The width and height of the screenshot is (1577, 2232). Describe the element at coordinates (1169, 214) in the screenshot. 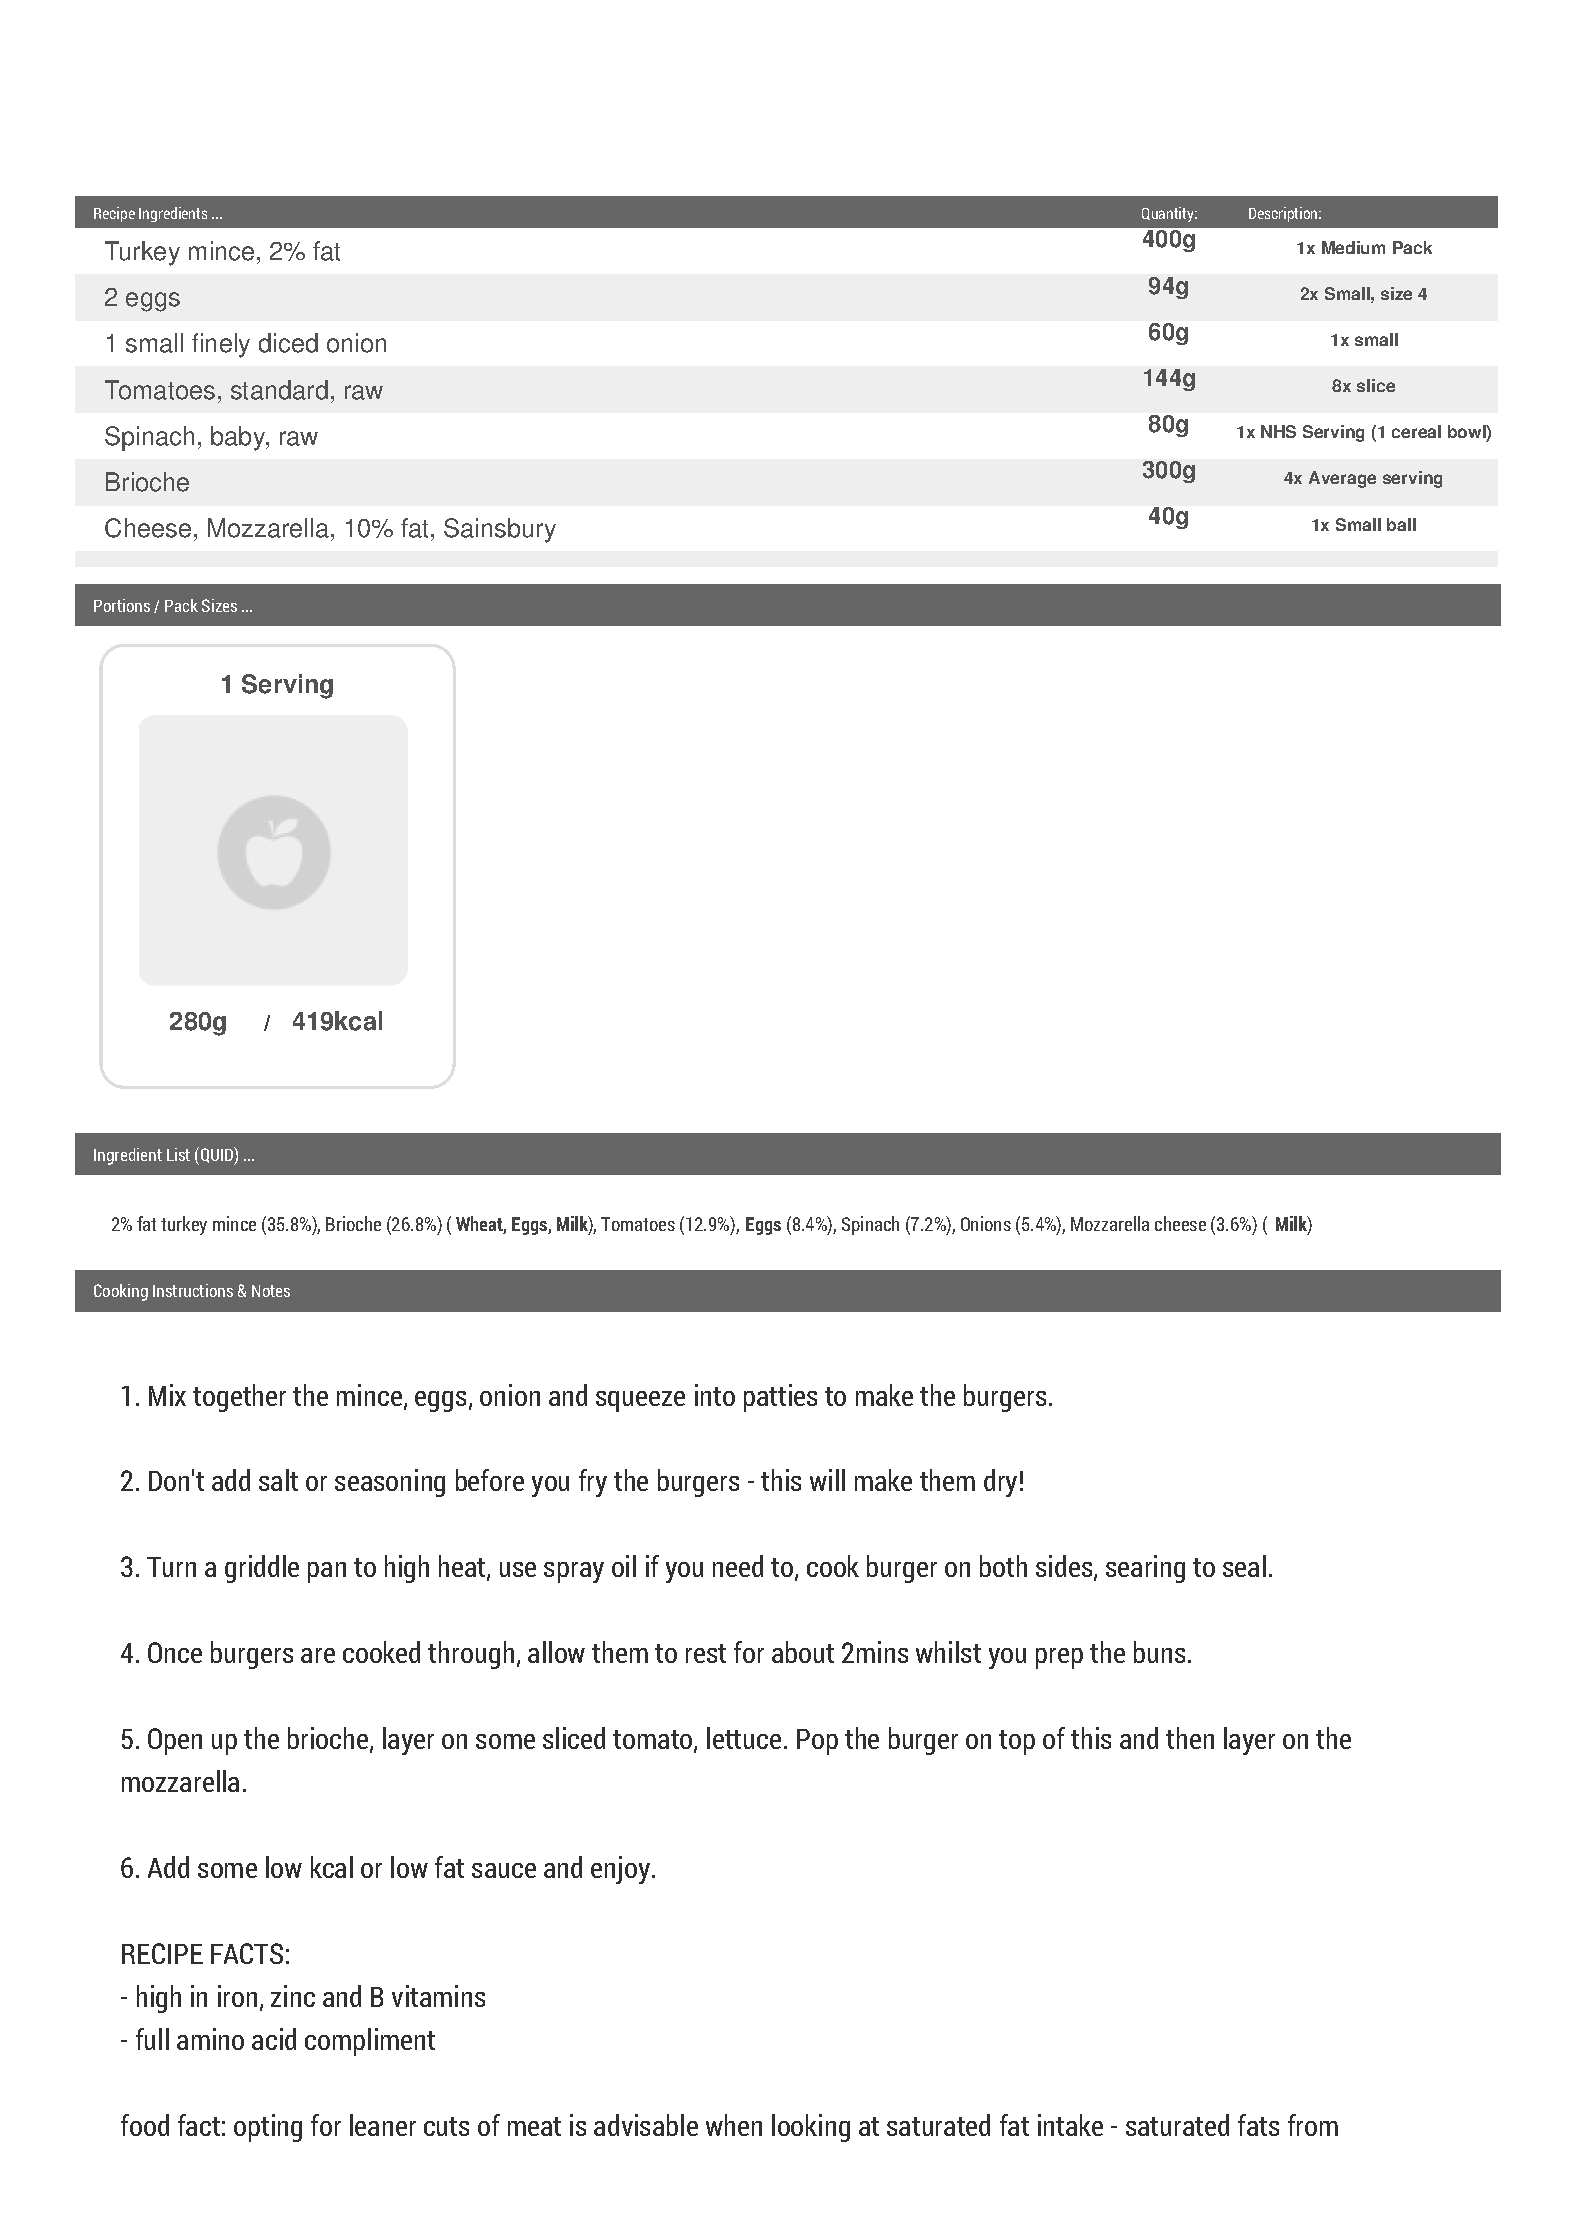

I see `Quantity` at that location.
